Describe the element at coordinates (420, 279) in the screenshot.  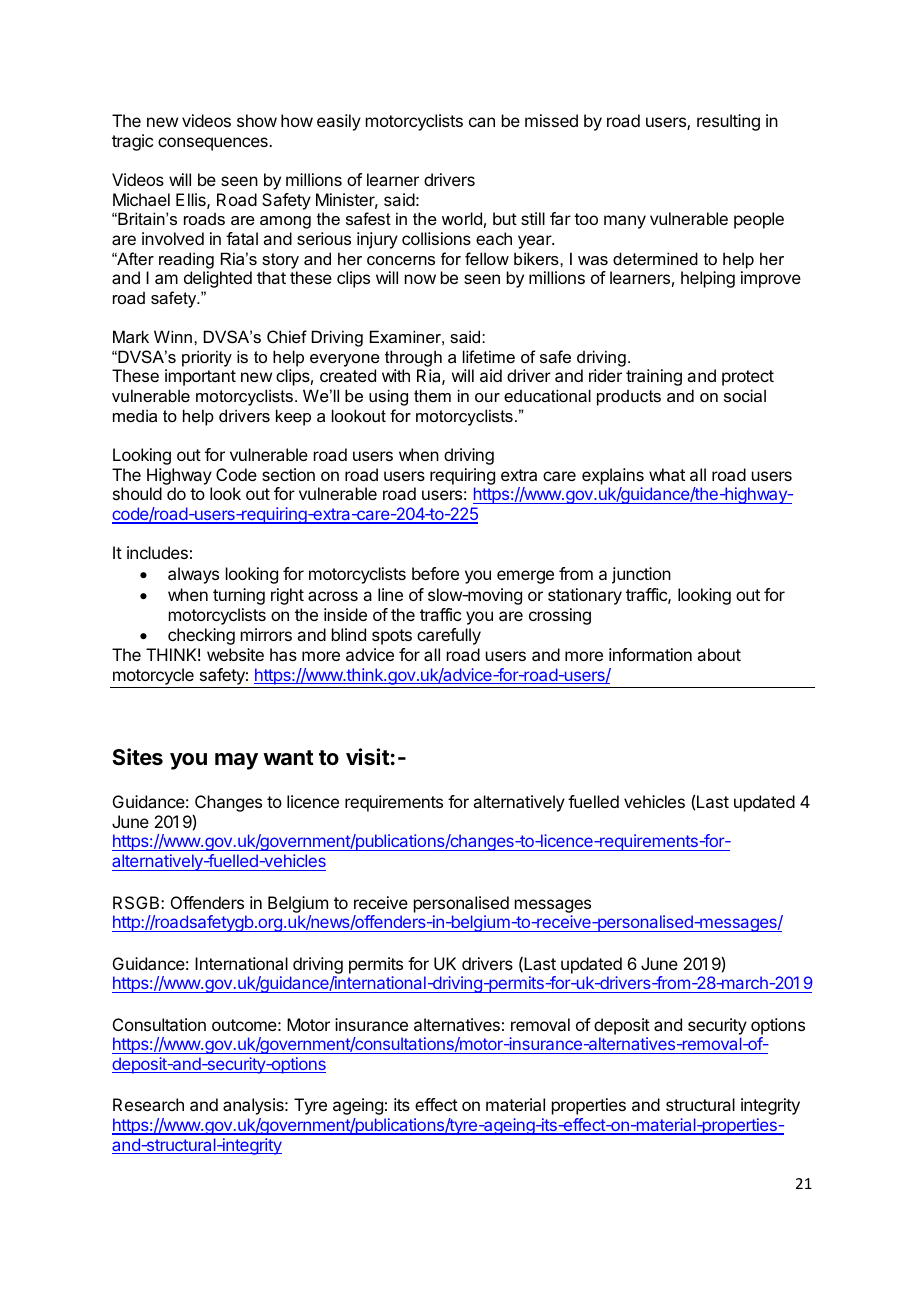
I see `now` at that location.
